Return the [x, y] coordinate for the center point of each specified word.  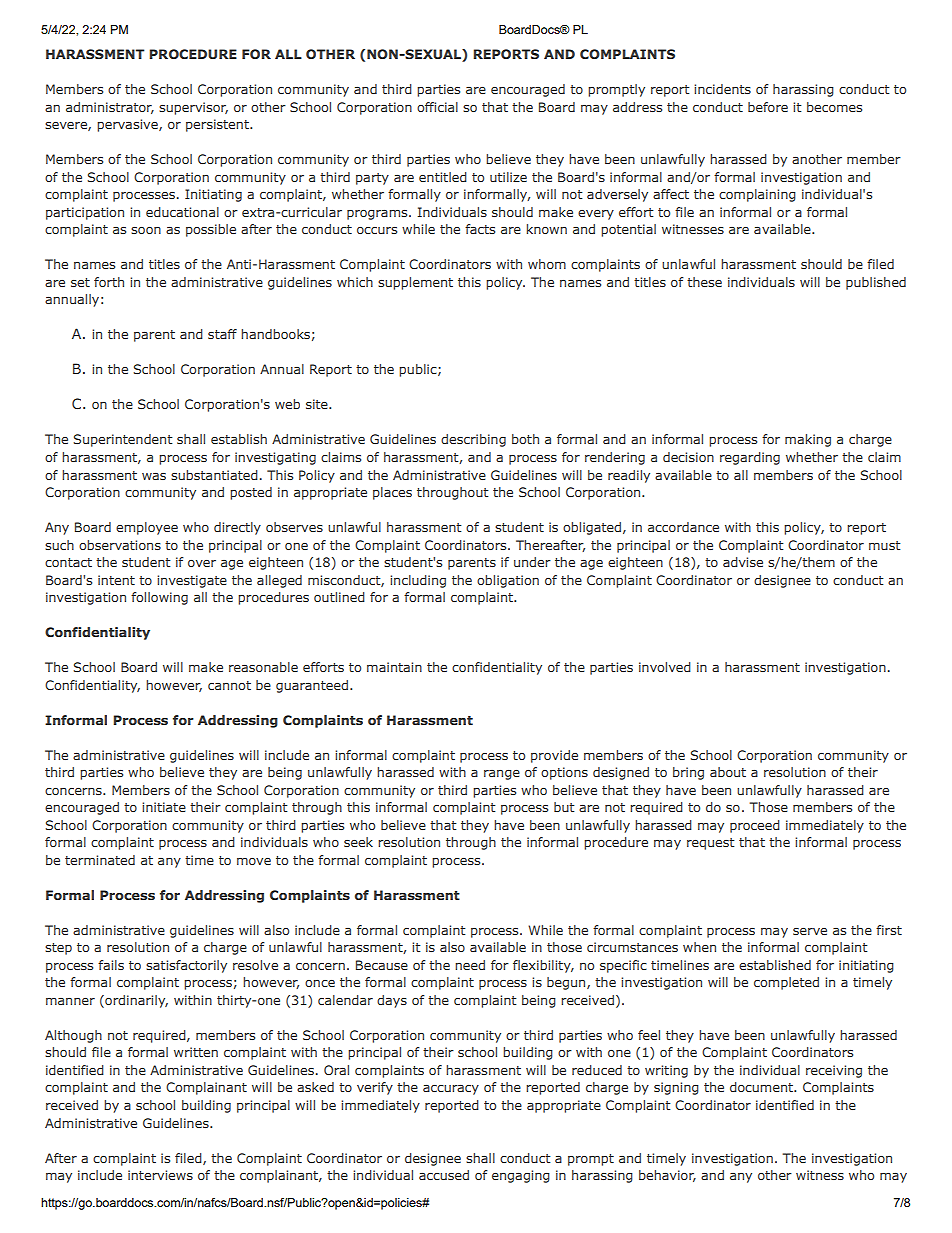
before [768, 107]
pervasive [128, 125]
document [762, 1087]
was [154, 476]
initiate [164, 807]
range [502, 775]
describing [473, 440]
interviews [160, 1175]
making [808, 440]
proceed [755, 826]
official [437, 107]
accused [444, 1175]
